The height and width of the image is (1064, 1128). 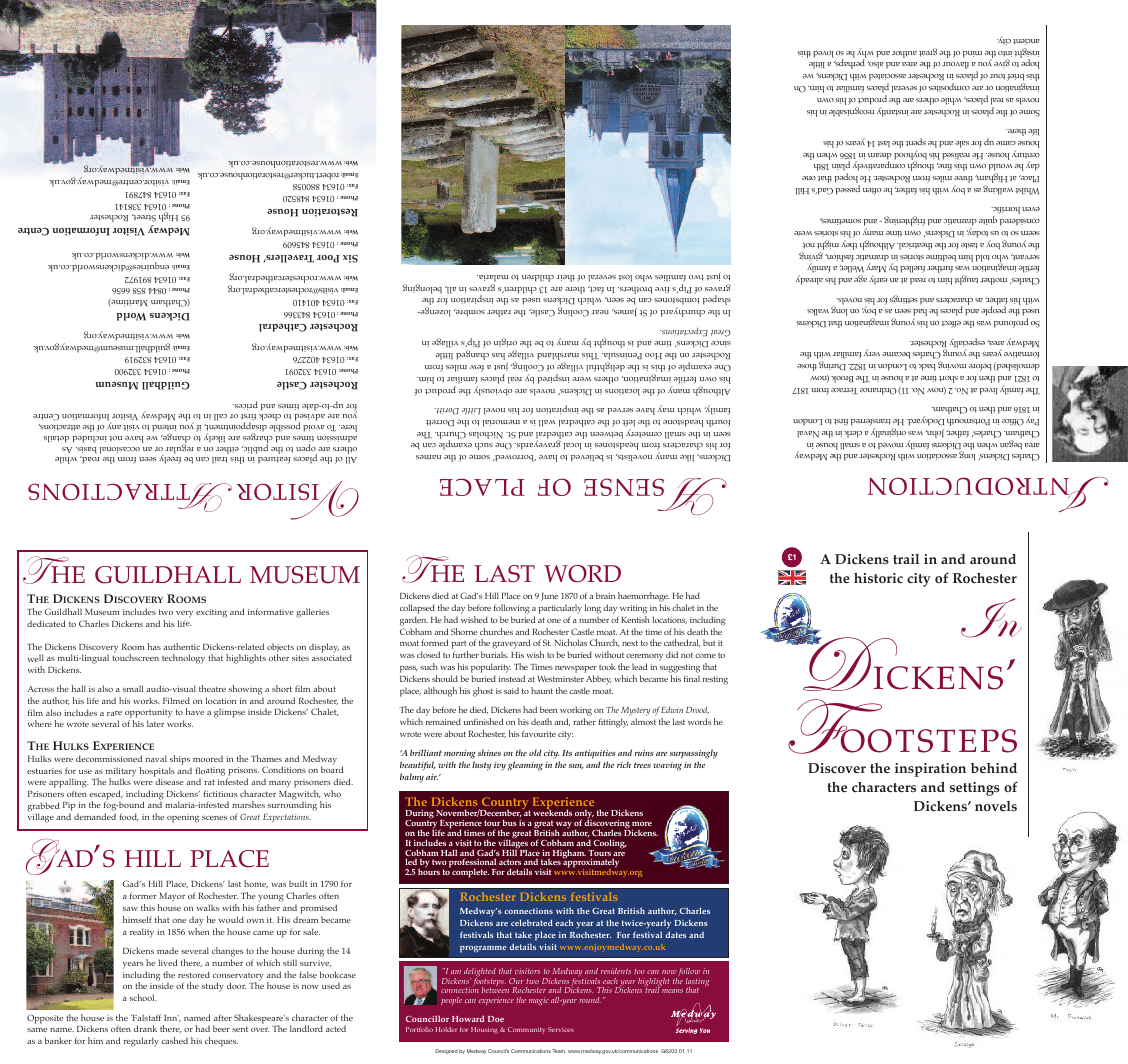 What do you see at coordinates (676, 934) in the image?
I see `dates` at bounding box center [676, 934].
